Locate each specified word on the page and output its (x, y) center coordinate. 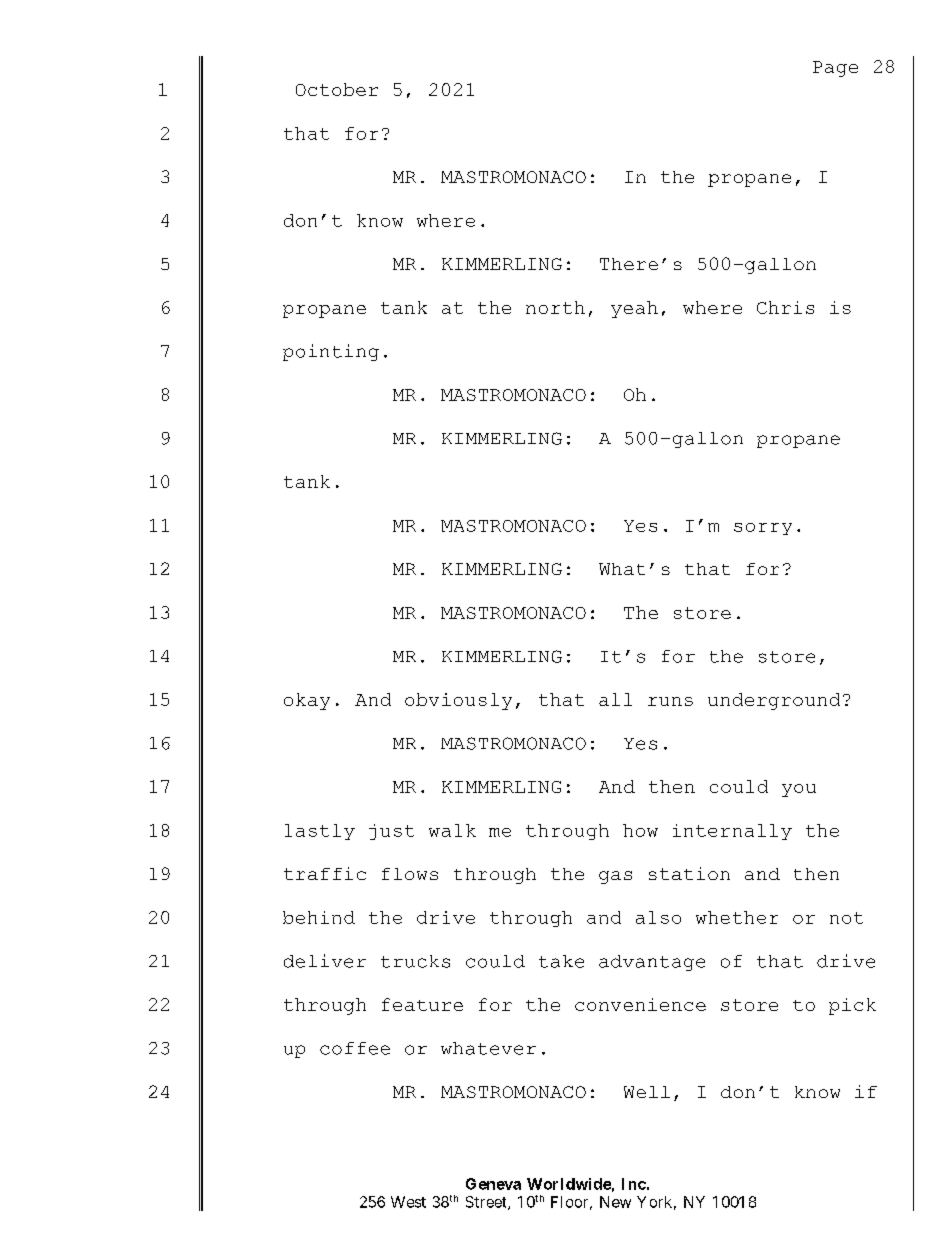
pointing (331, 352)
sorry (763, 529)
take (561, 961)
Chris (785, 307)
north (555, 307)
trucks (415, 961)
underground (774, 701)
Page (835, 69)
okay (307, 701)
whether (737, 917)
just (391, 832)
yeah (634, 309)
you (799, 790)
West (408, 1202)
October (337, 89)
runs (670, 701)
